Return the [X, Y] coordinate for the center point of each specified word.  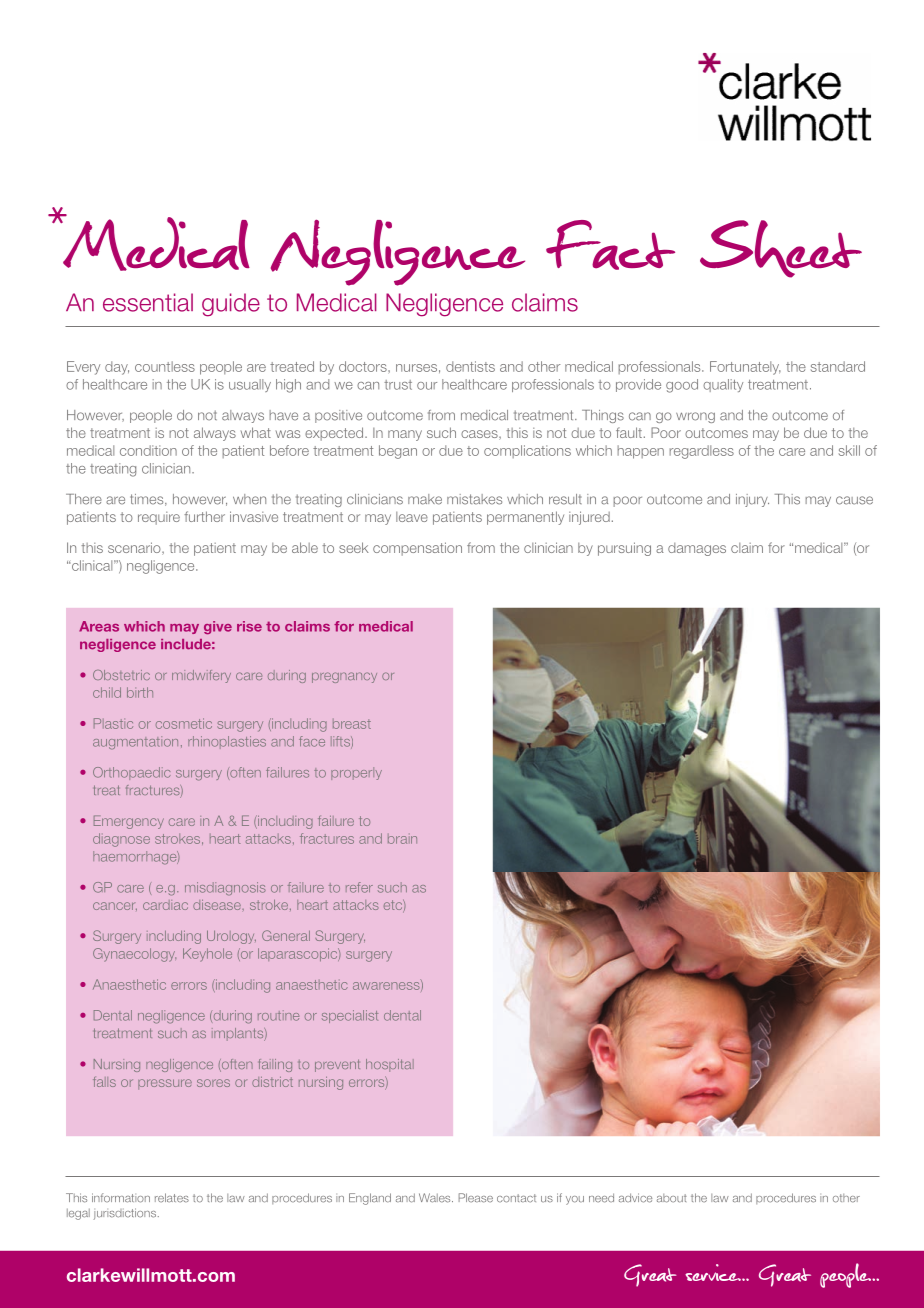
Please [476, 1198]
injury [752, 500]
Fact [610, 245]
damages [697, 549]
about [672, 1198]
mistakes [474, 499]
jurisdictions [124, 1214]
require [159, 518]
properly [356, 773]
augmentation [135, 742]
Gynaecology [134, 955]
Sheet [781, 249]
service [713, 1272]
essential [148, 302]
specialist [350, 1016]
